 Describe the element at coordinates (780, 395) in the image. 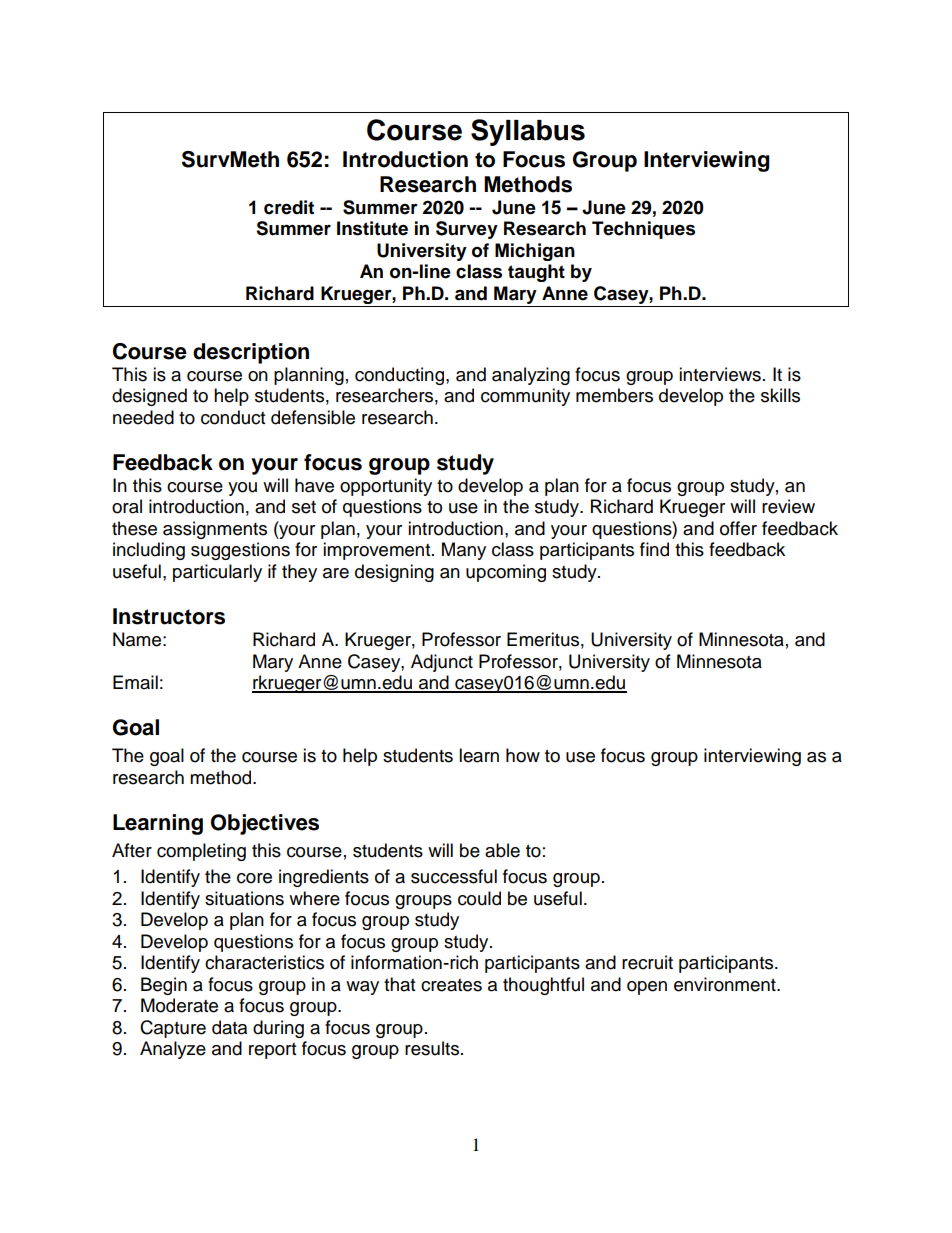

I see `skills` at that location.
